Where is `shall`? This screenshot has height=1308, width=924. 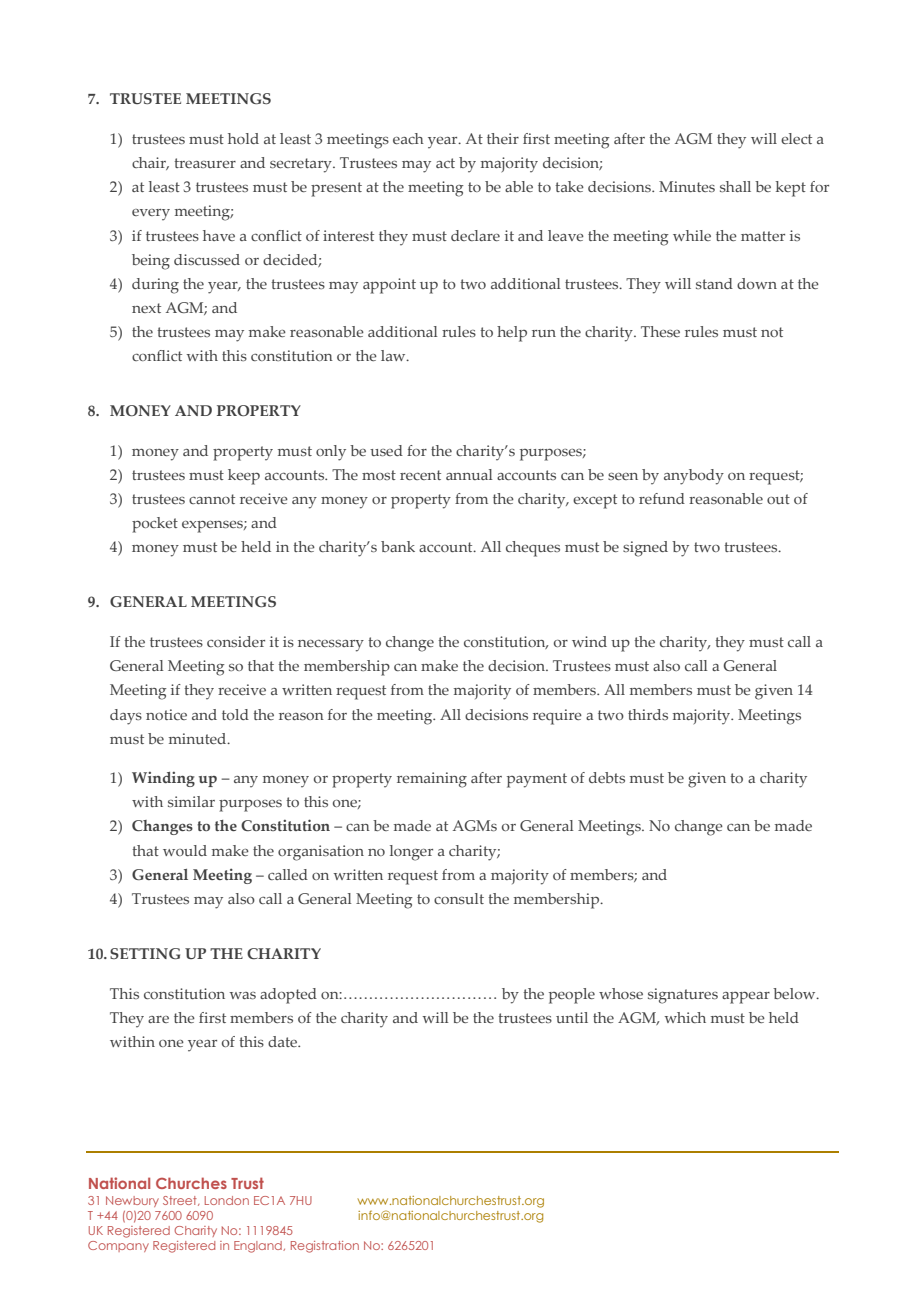
shall is located at coordinates (735, 186).
